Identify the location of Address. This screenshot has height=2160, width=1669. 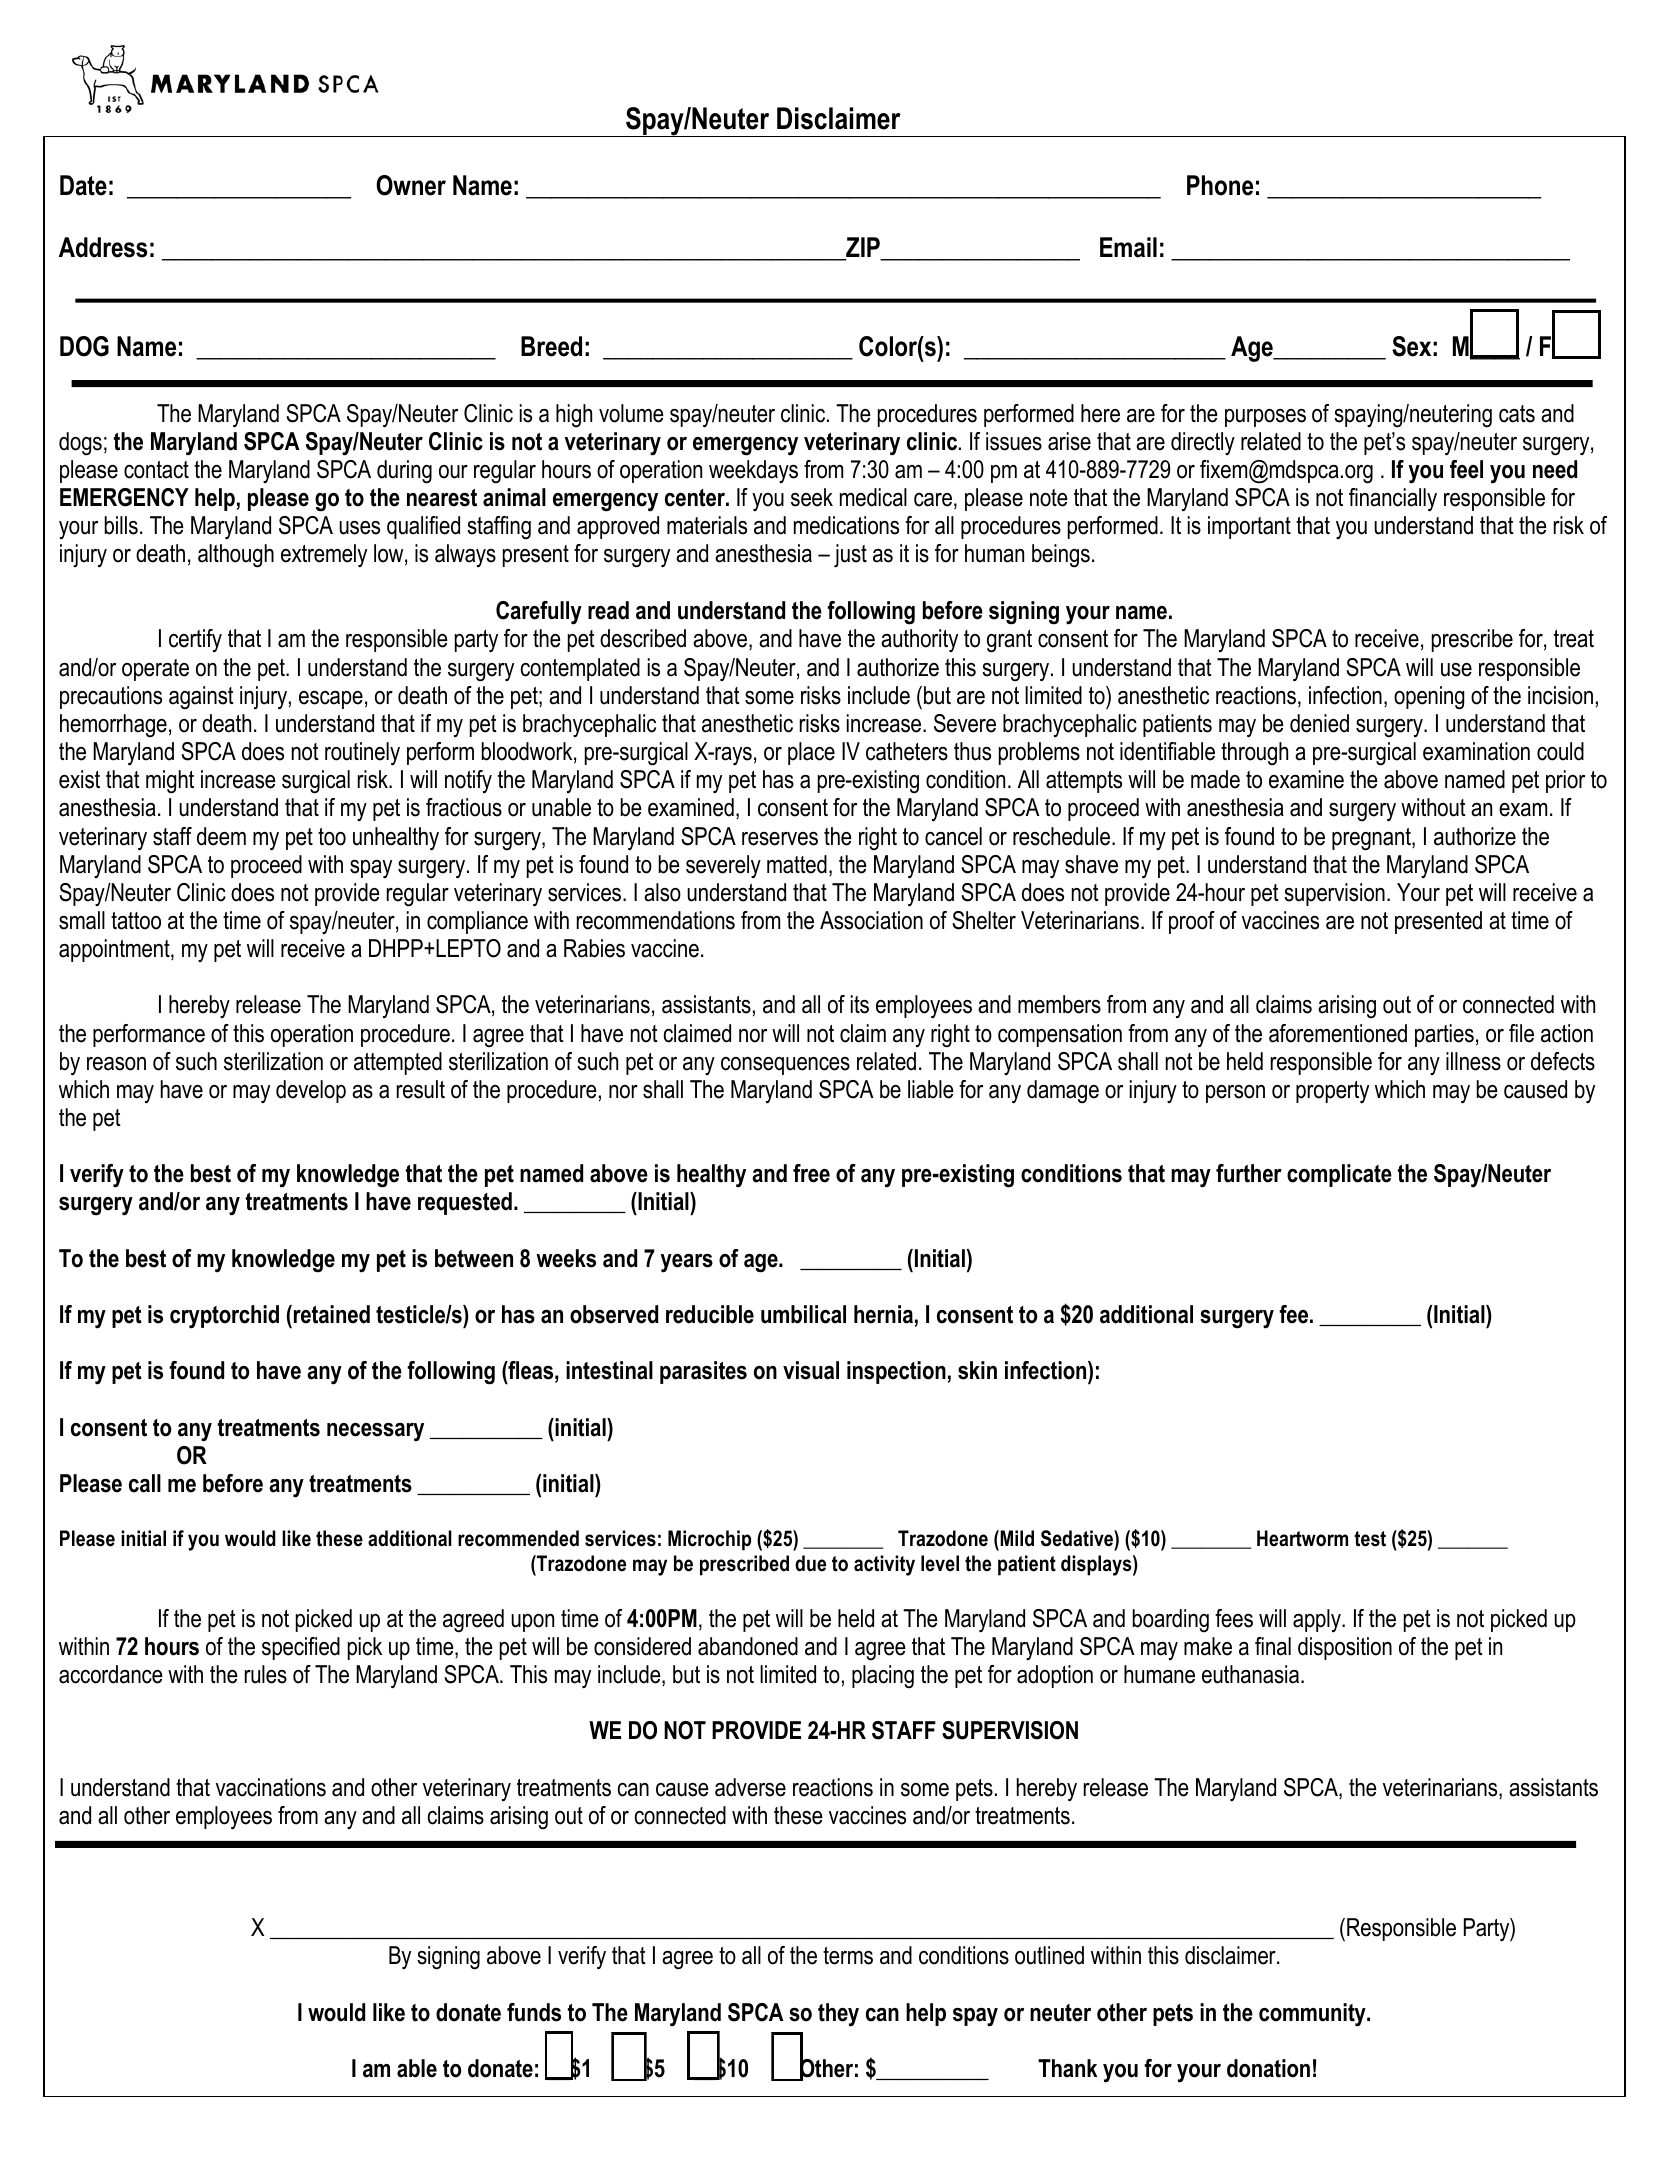
(103, 247).
